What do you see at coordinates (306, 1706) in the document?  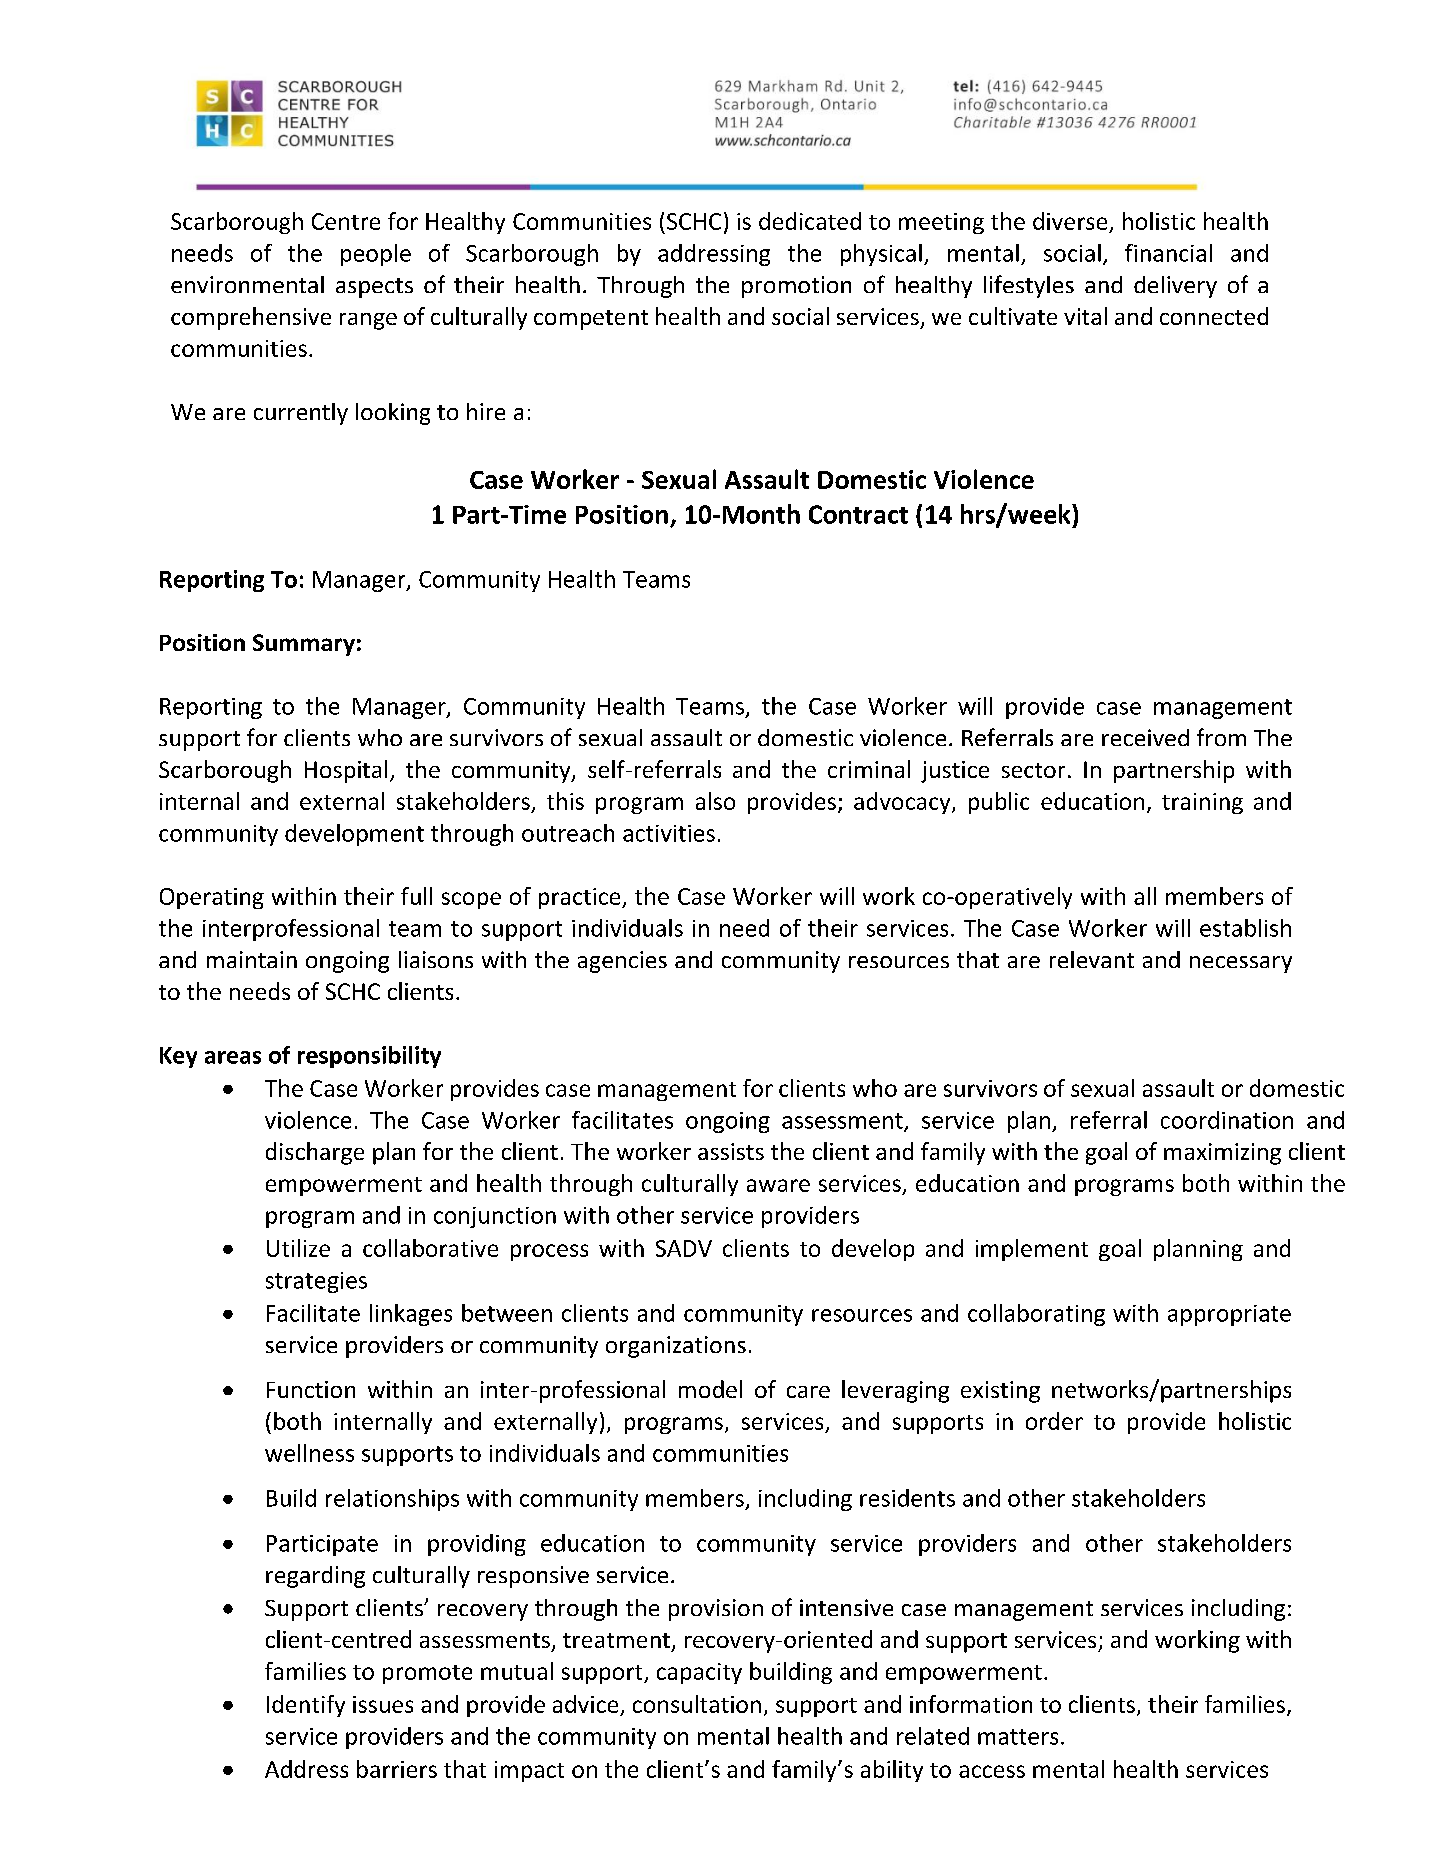 I see `Identify` at bounding box center [306, 1706].
